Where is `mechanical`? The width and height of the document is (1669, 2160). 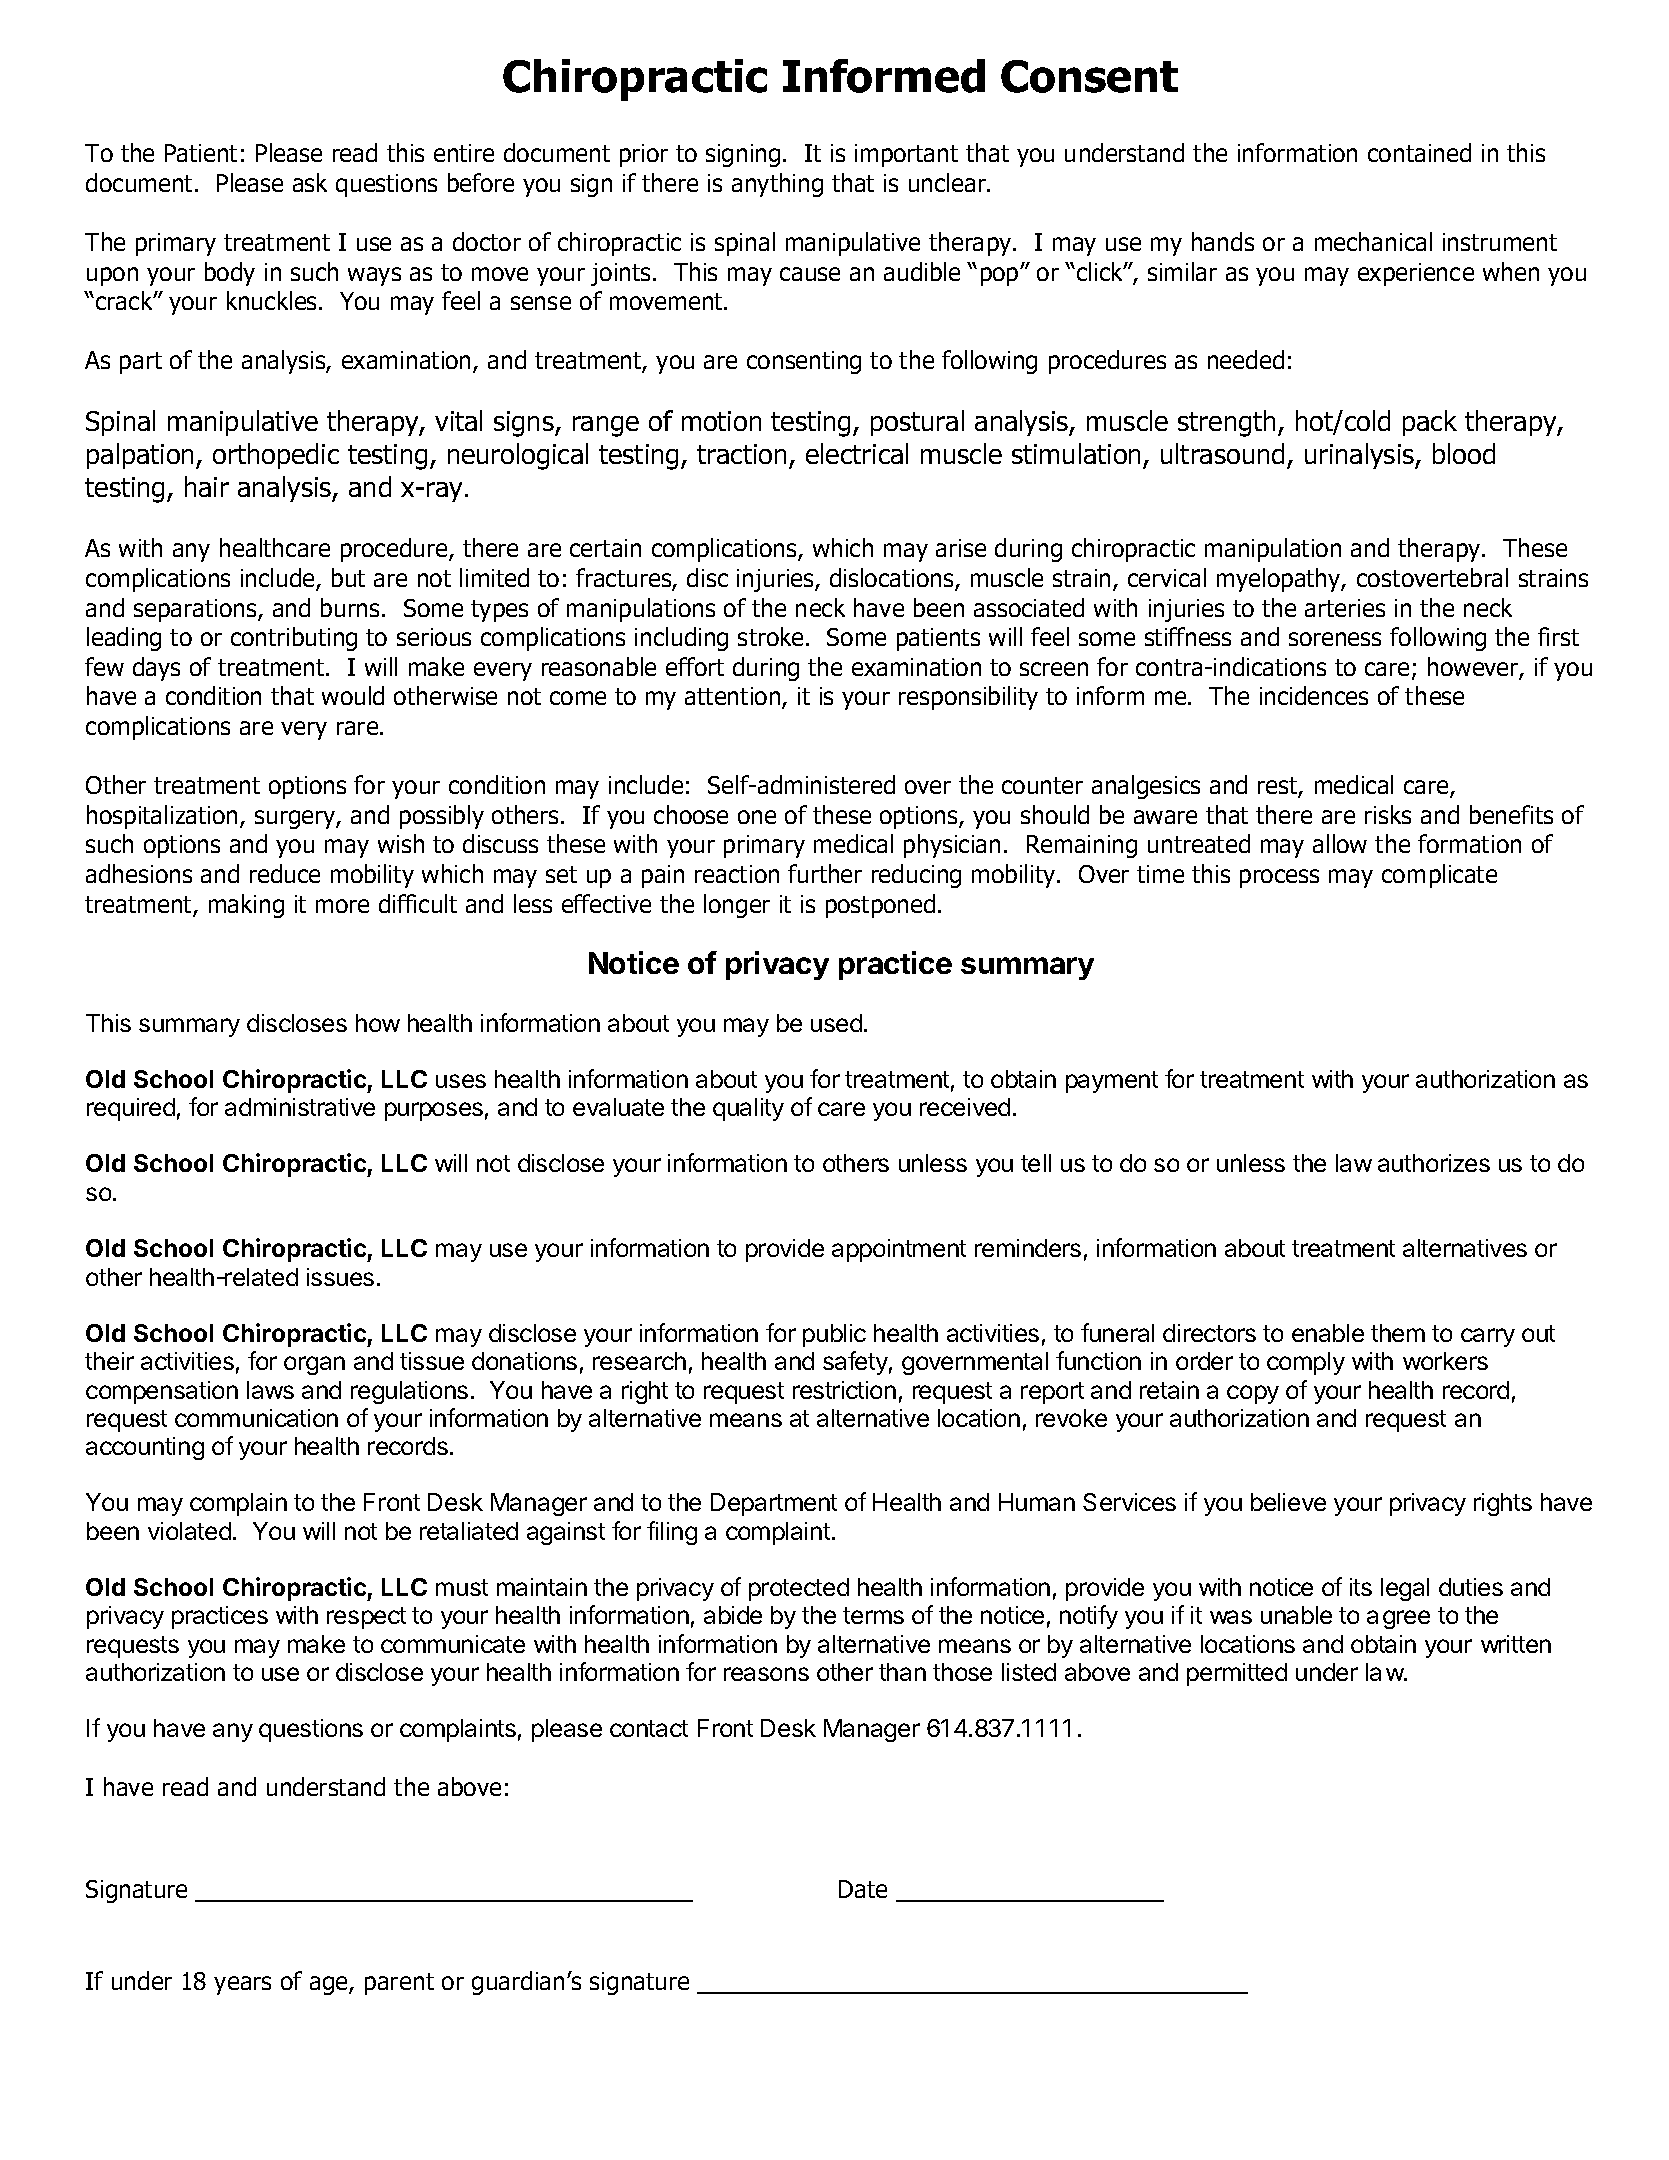
mechanical is located at coordinates (1373, 241).
